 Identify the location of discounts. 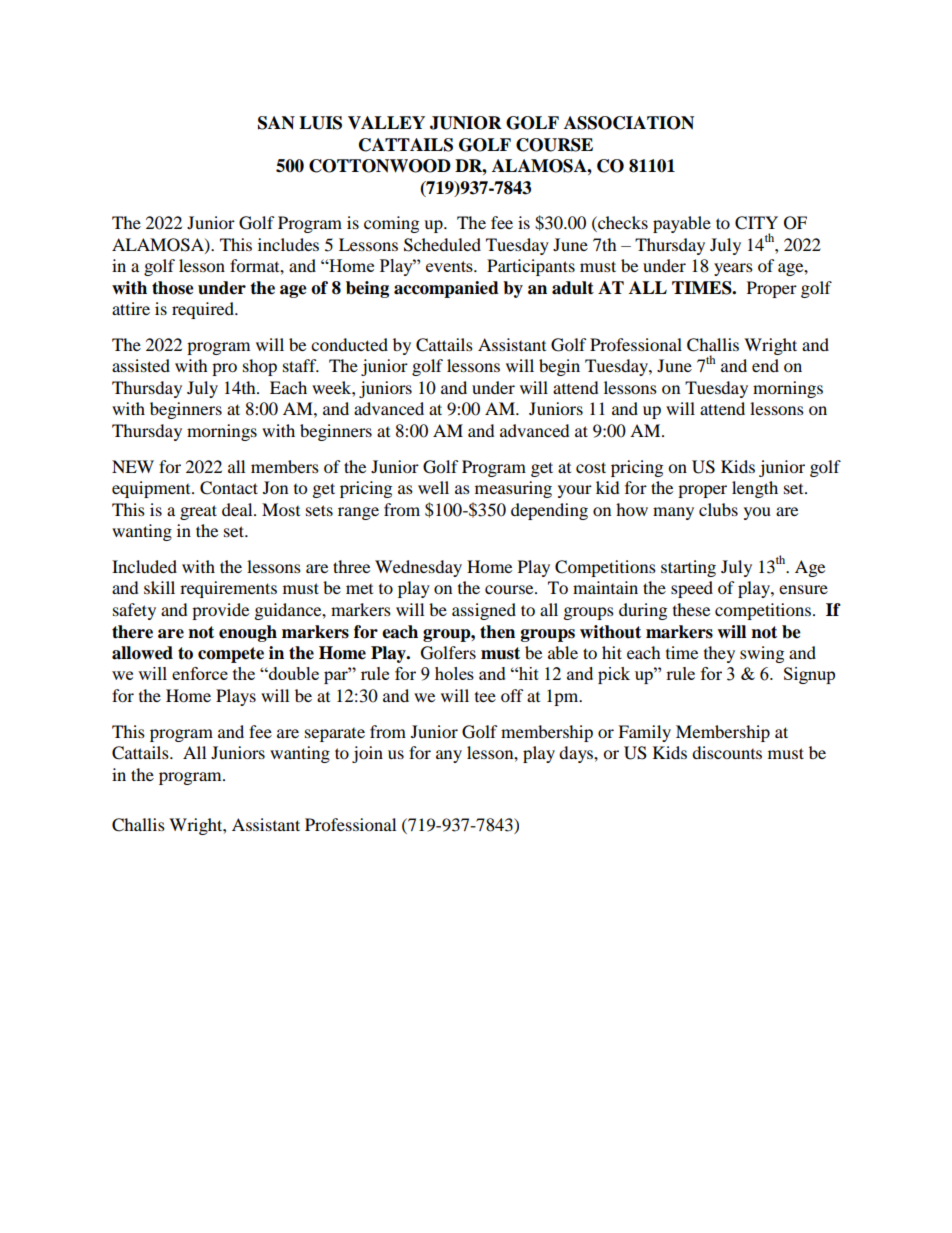
(727, 752).
